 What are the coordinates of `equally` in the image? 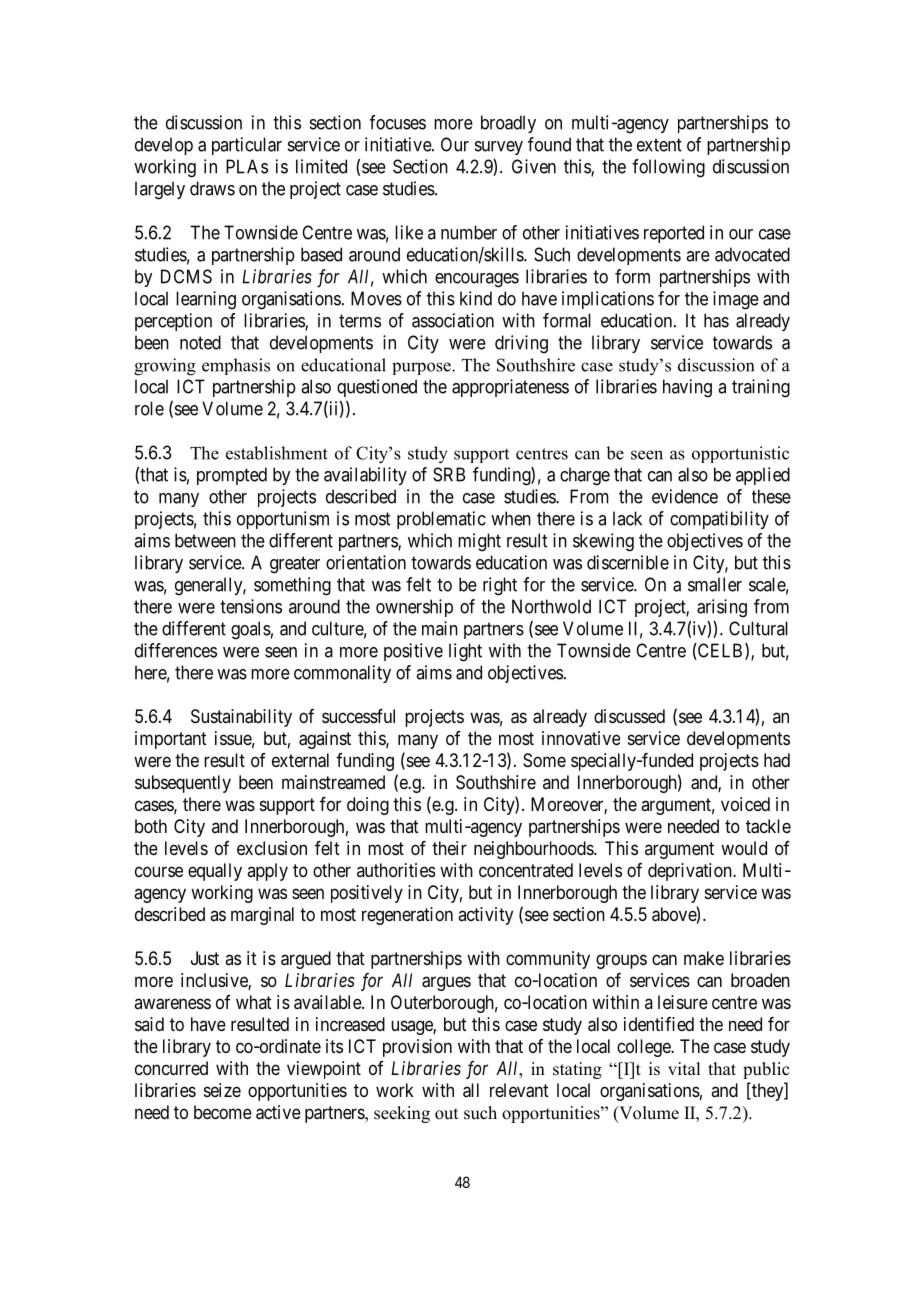 It's located at (215, 872).
